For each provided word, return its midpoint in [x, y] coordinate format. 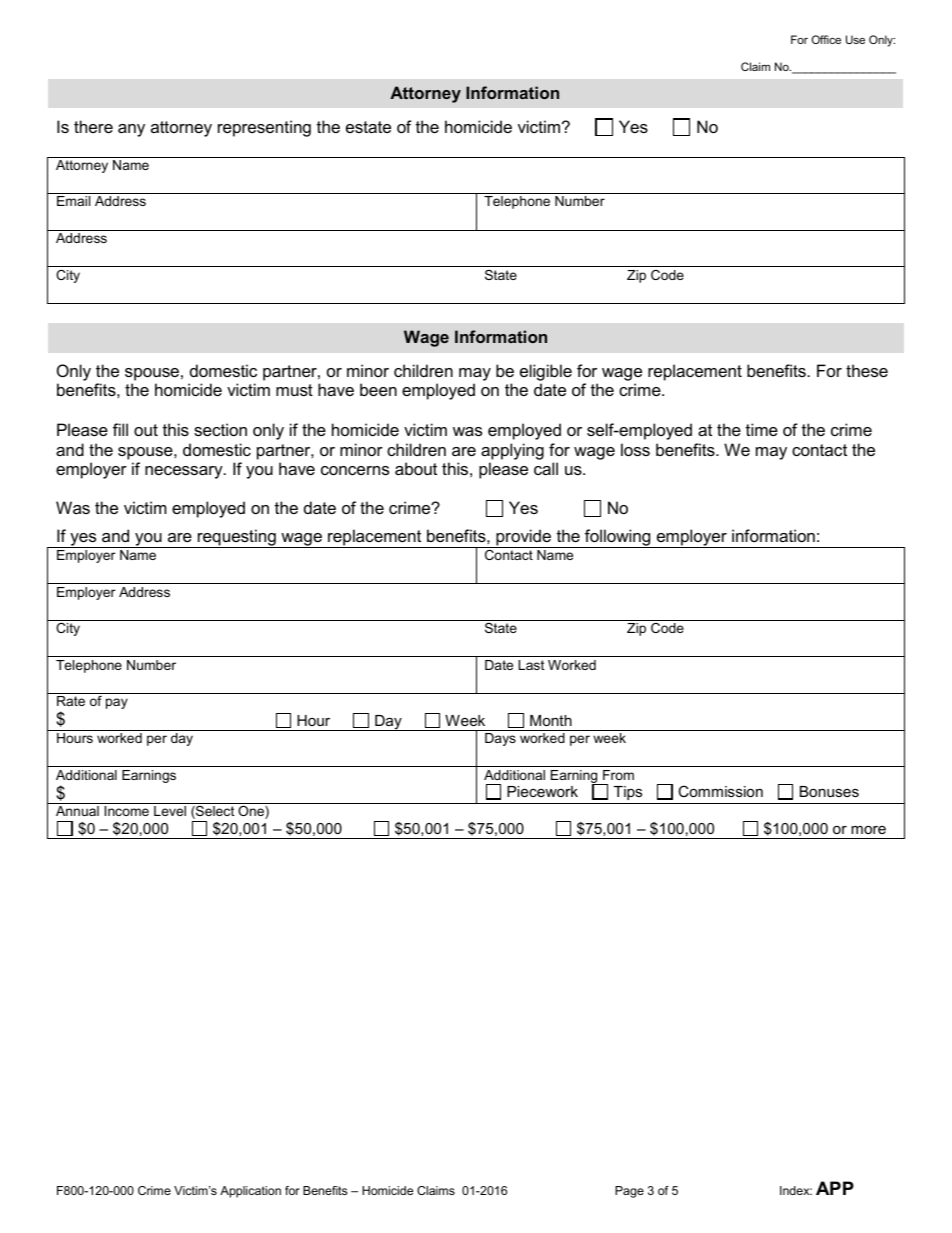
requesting [237, 538]
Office [826, 39]
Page [629, 1192]
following [618, 538]
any [131, 130]
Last [531, 665]
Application [250, 1192]
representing [264, 128]
